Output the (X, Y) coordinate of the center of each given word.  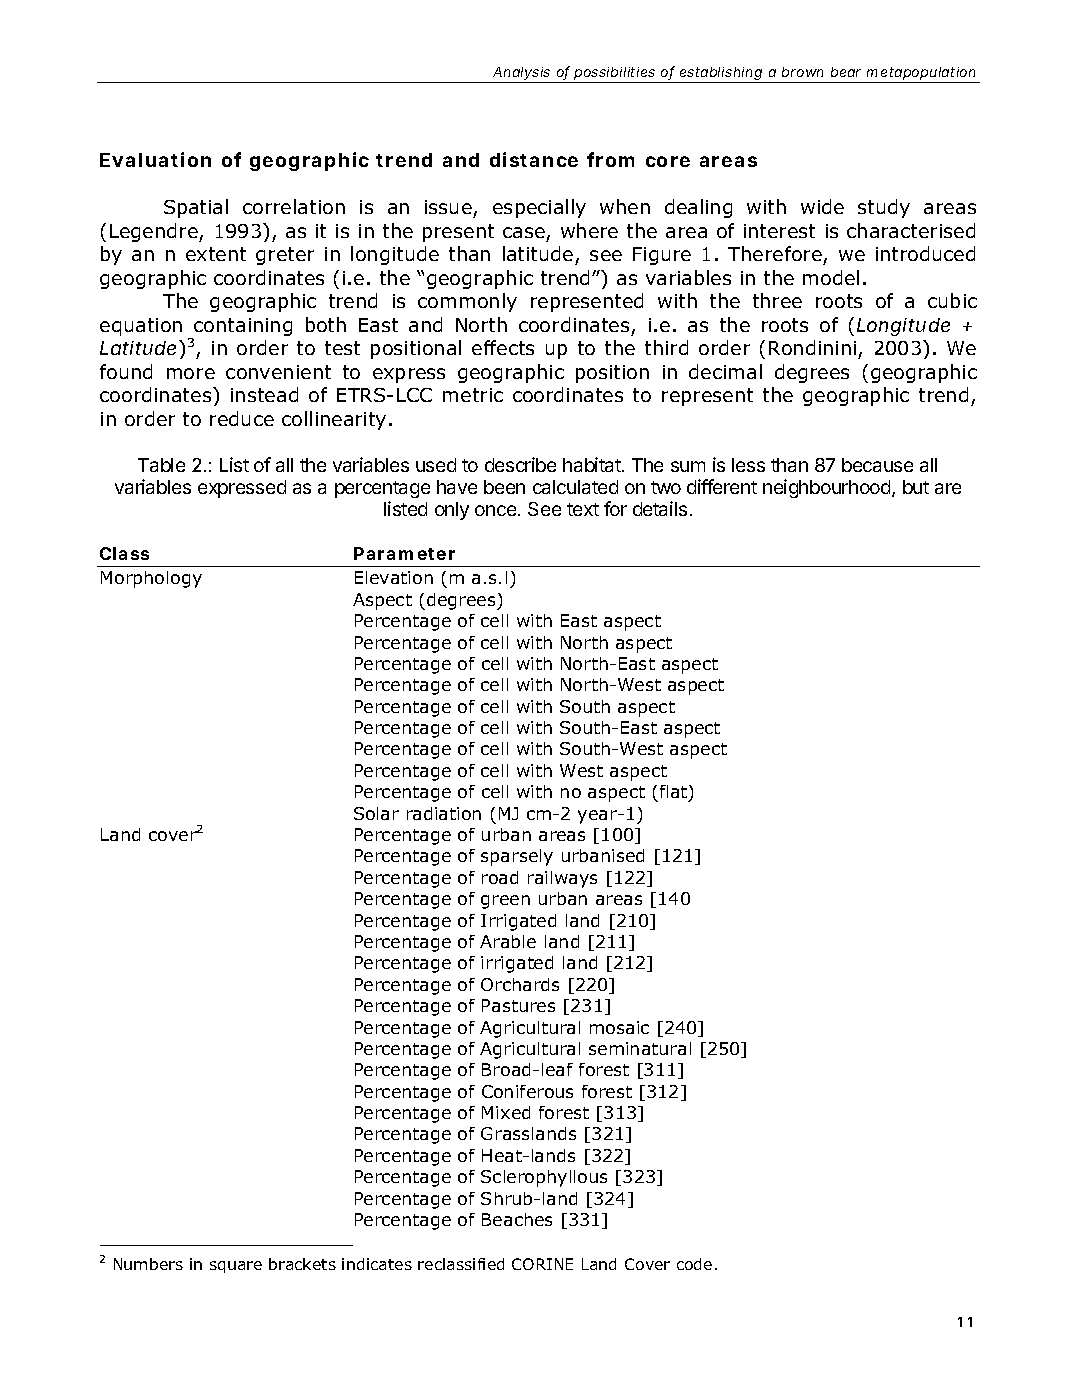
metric (473, 395)
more (191, 373)
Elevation (394, 577)
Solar (376, 813)
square (236, 1267)
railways (562, 879)
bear (846, 72)
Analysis (522, 75)
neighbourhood (828, 488)
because (877, 465)
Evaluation (155, 159)
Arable (508, 941)
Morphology (151, 579)
